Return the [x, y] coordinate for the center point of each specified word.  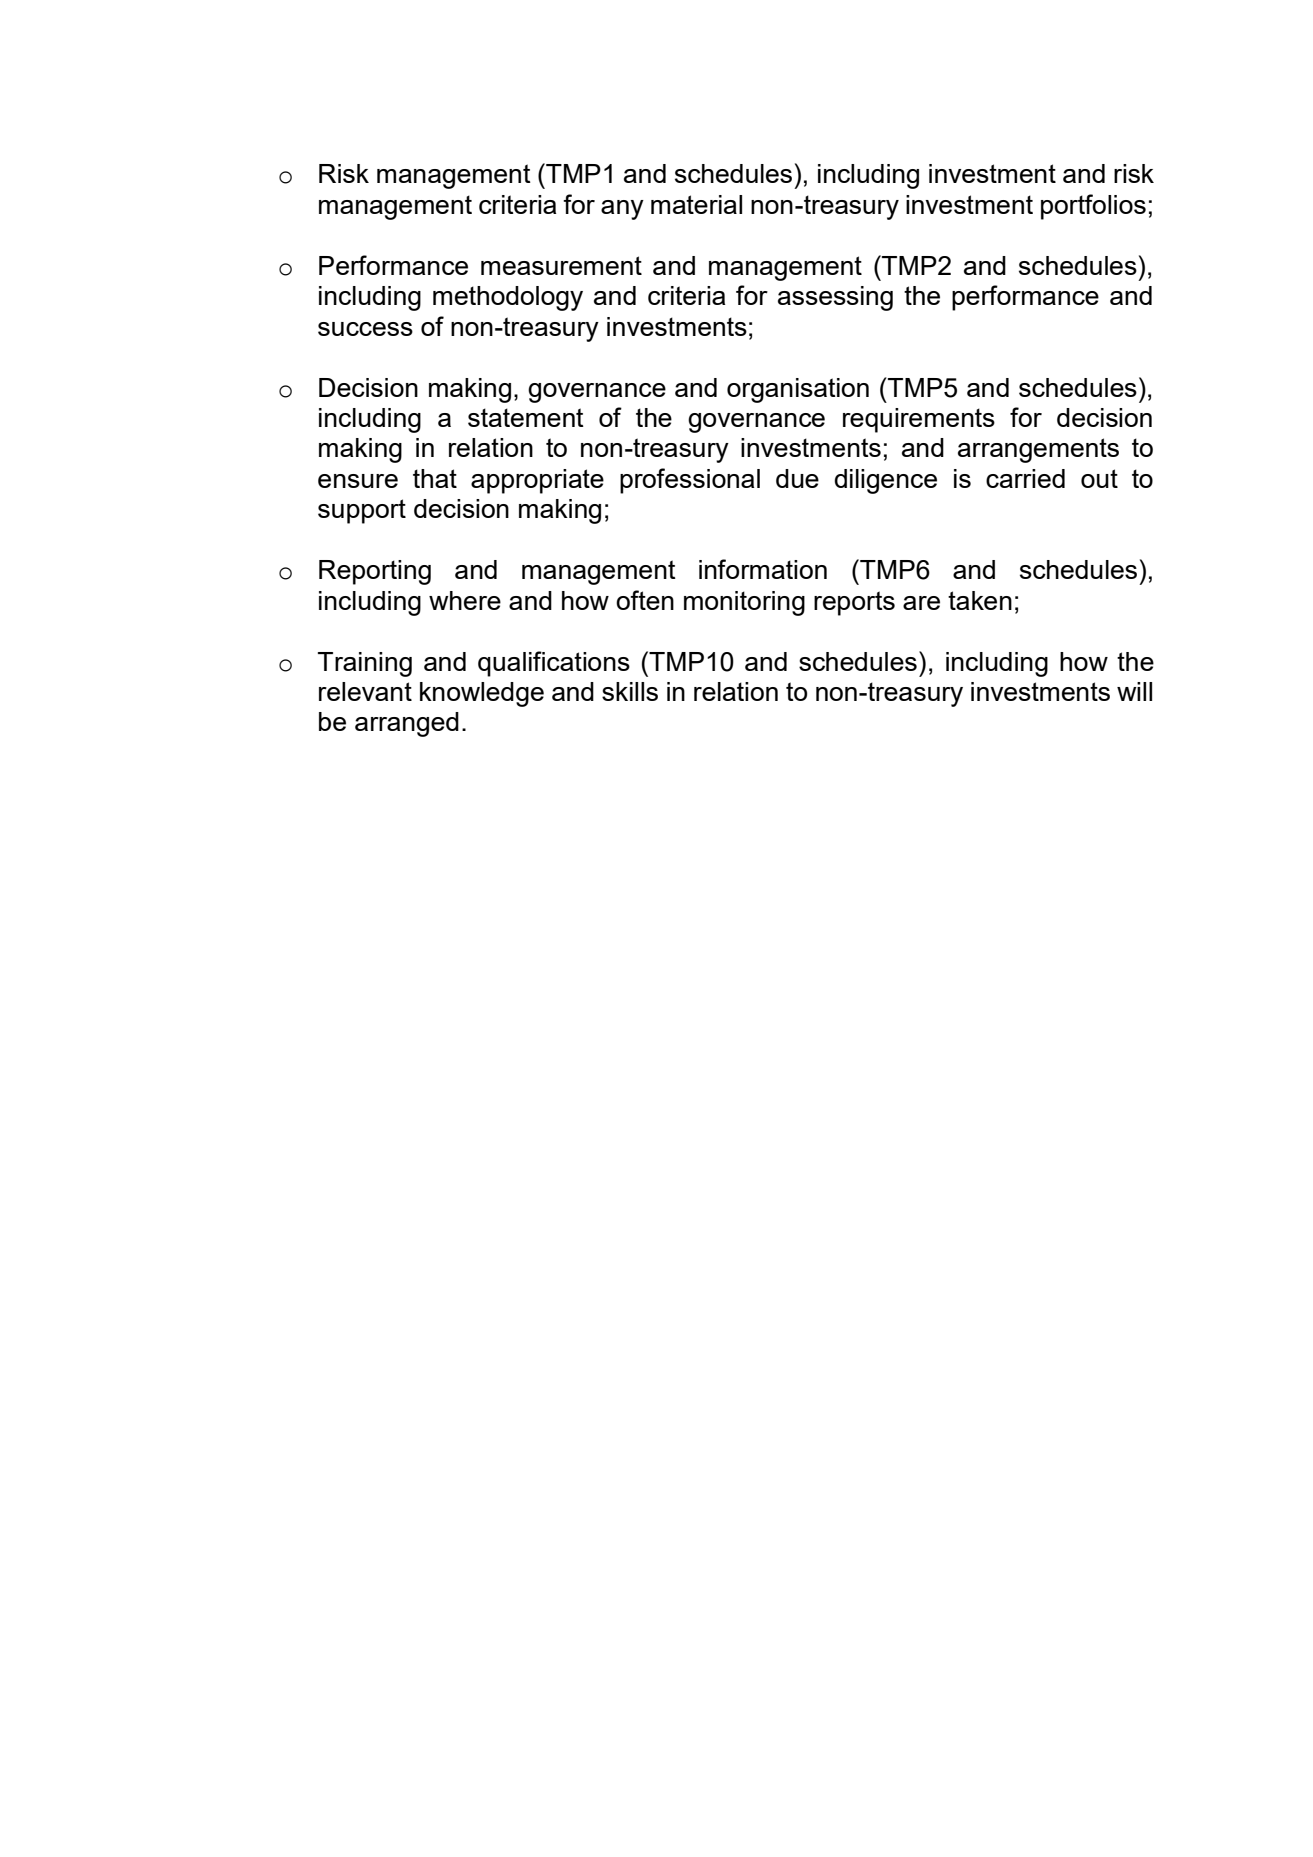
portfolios [1093, 207]
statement [526, 417]
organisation [798, 390]
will [1134, 691]
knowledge [482, 694]
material [696, 204]
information [763, 569]
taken [980, 600]
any [622, 210]
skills [630, 691]
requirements [919, 420]
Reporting [375, 572]
